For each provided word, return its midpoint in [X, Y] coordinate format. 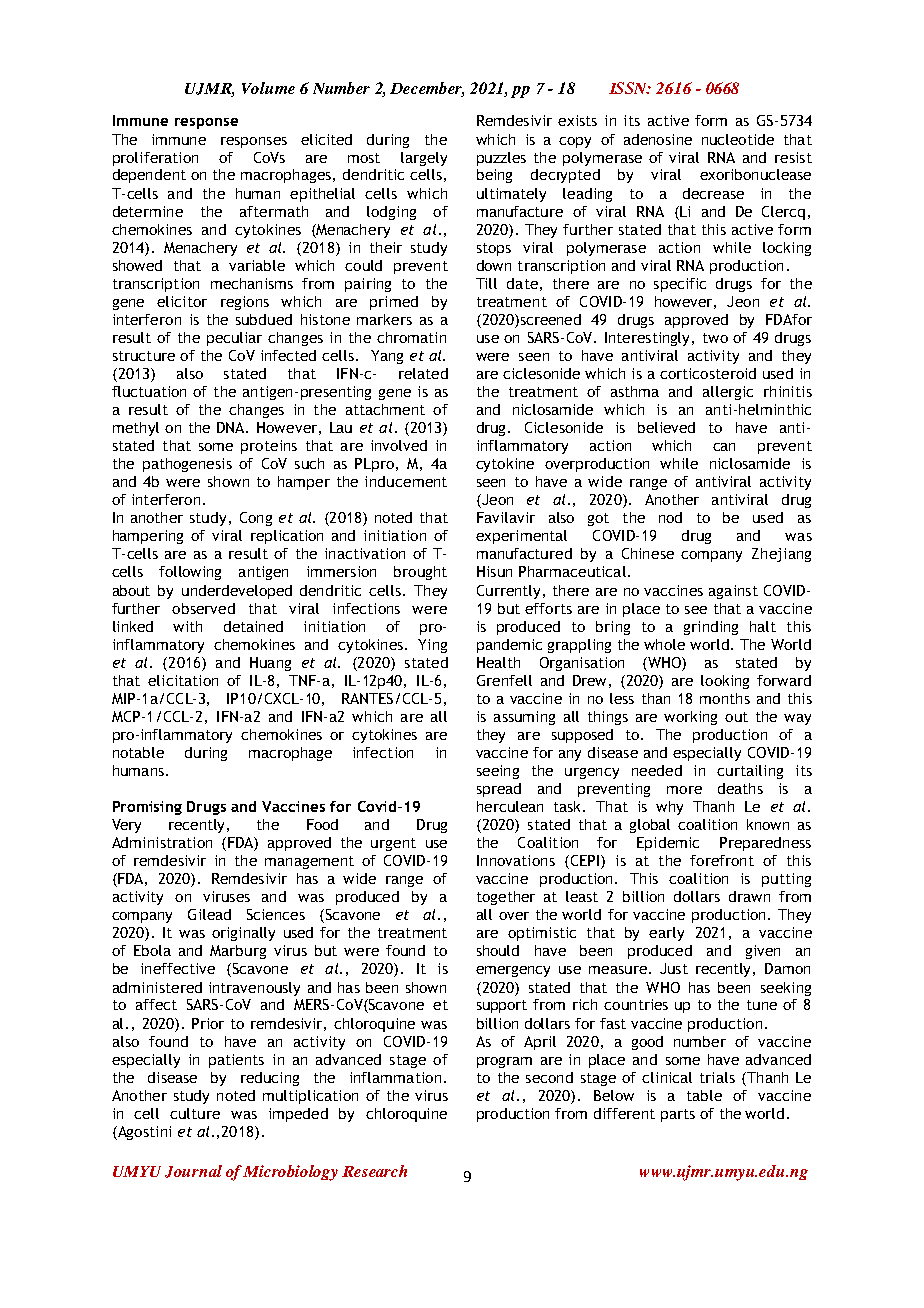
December [427, 89]
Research [374, 1171]
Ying [432, 646]
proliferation [155, 159]
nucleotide [738, 139]
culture [195, 1113]
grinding [711, 628]
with [187, 626]
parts [678, 1115]
